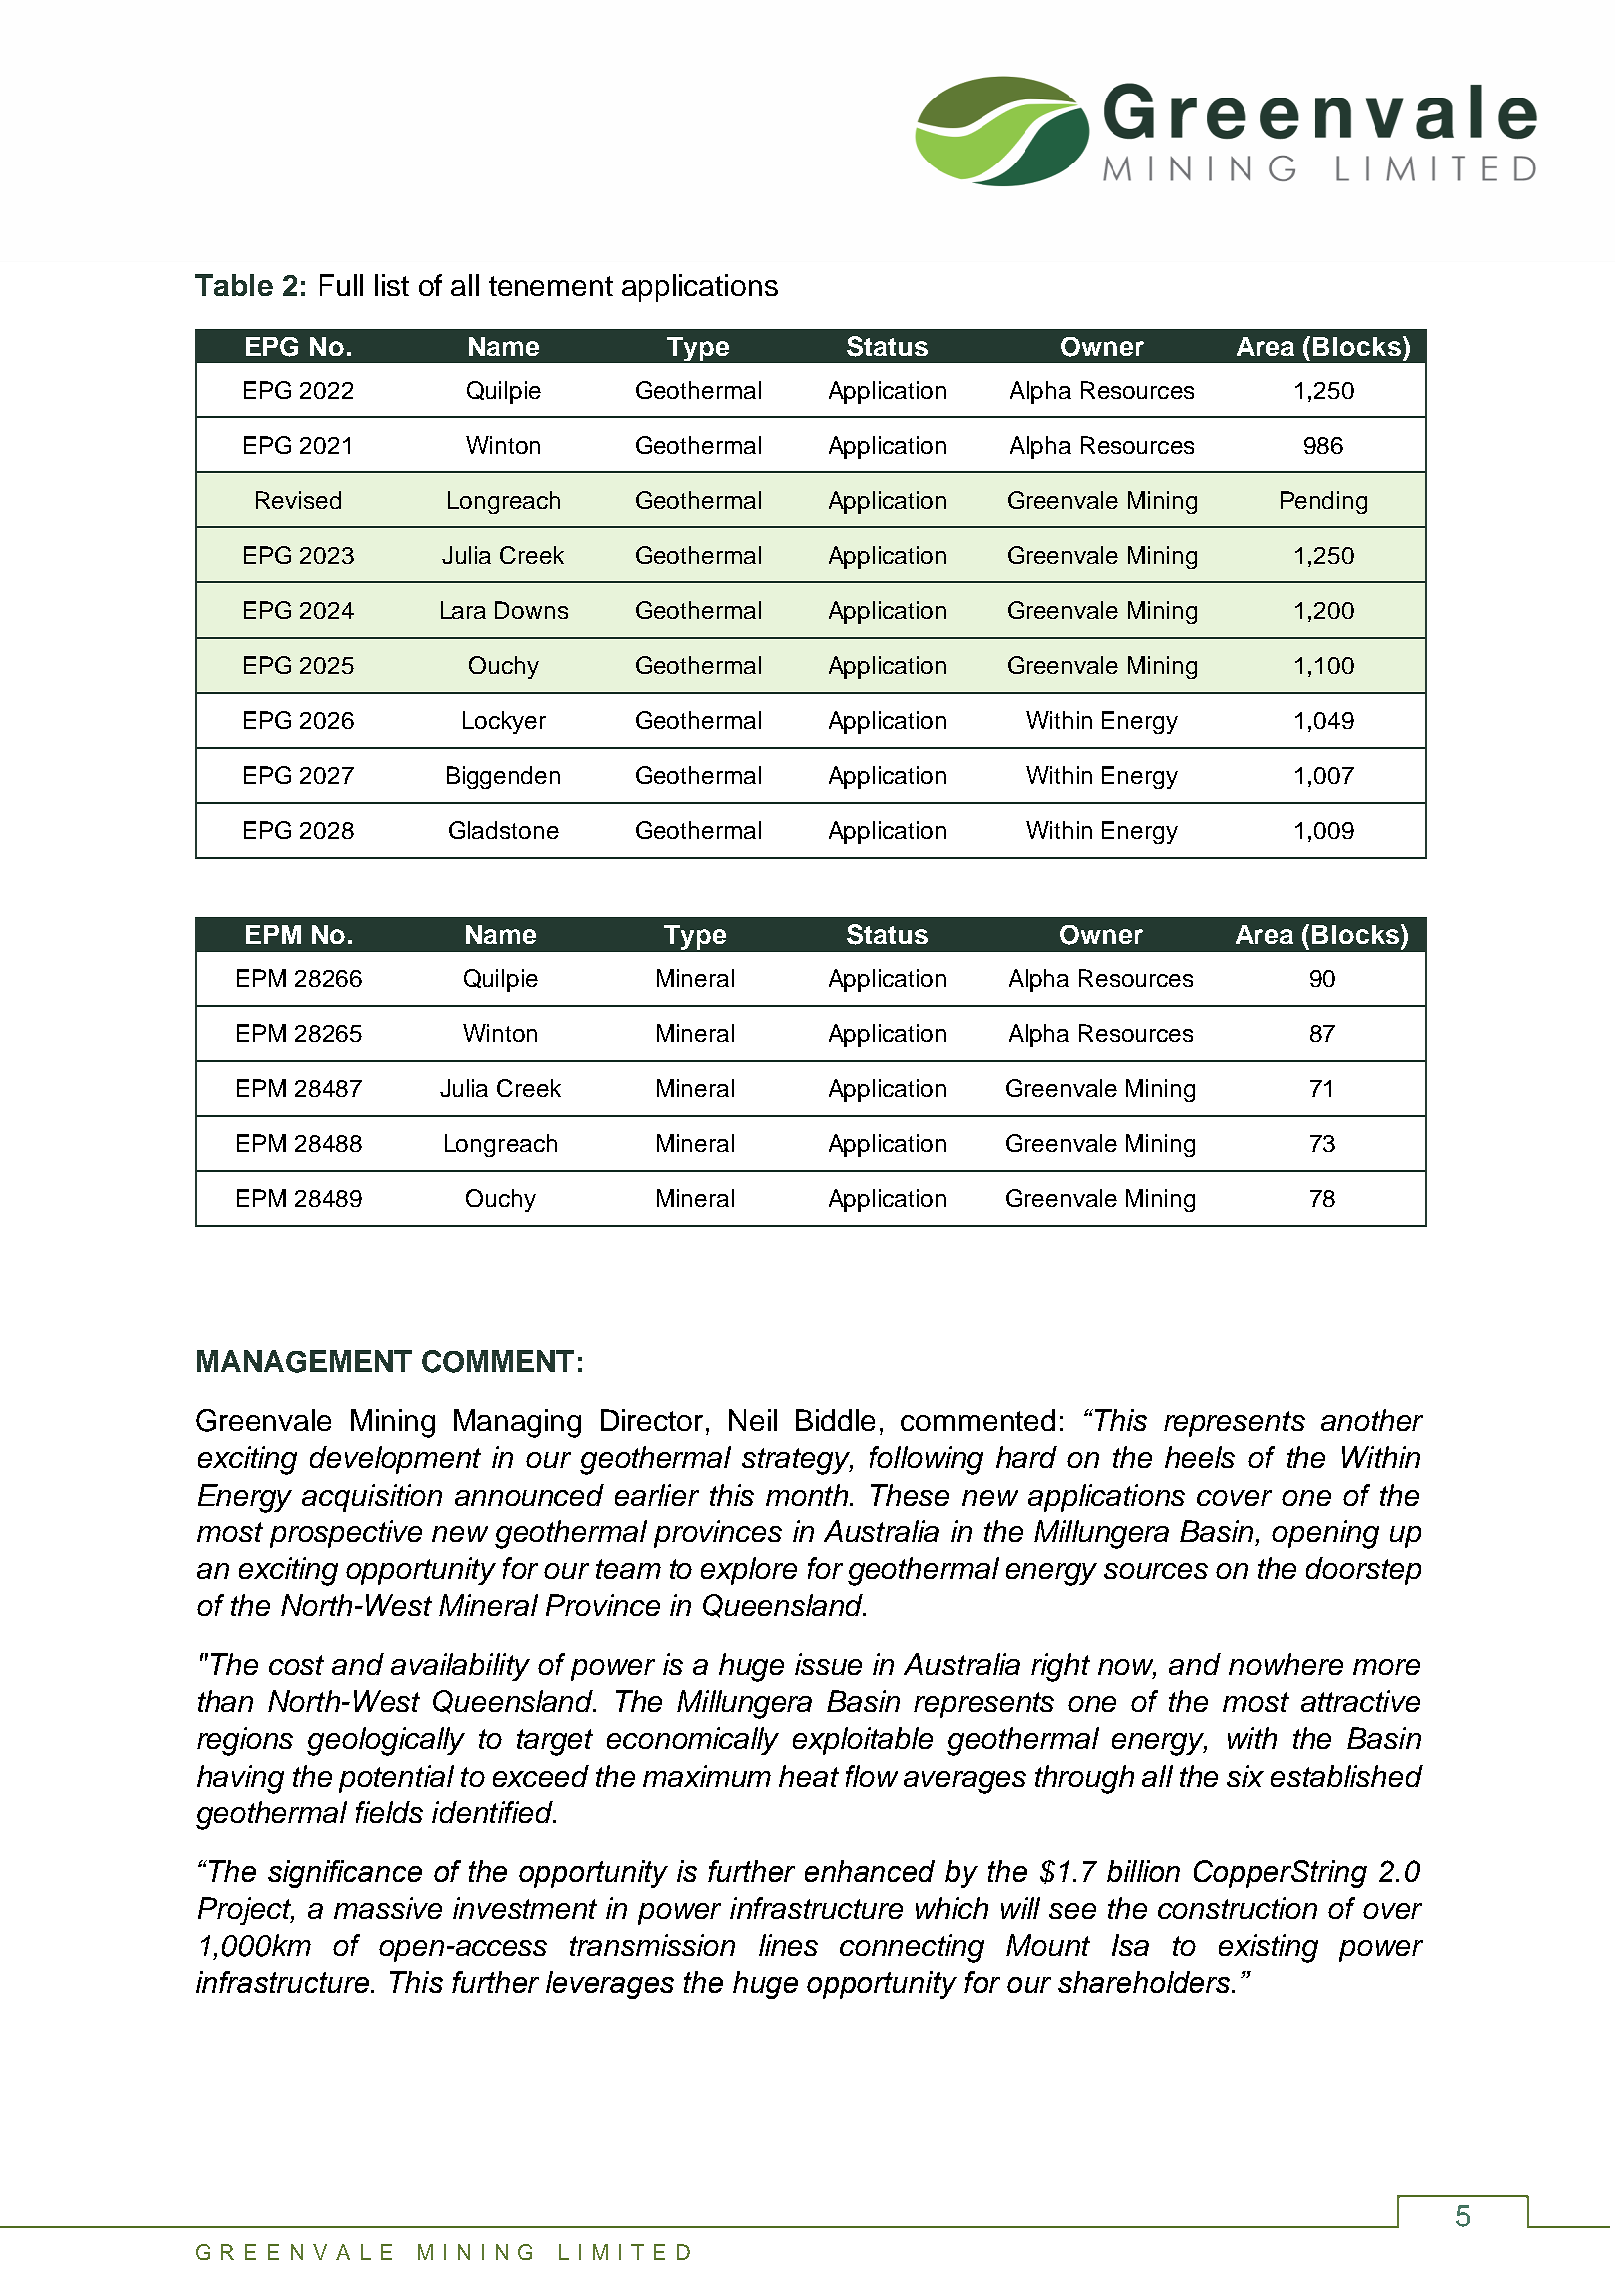 This image has width=1615, height=2284. Describe the element at coordinates (551, 286) in the image. I see `tenement` at that location.
